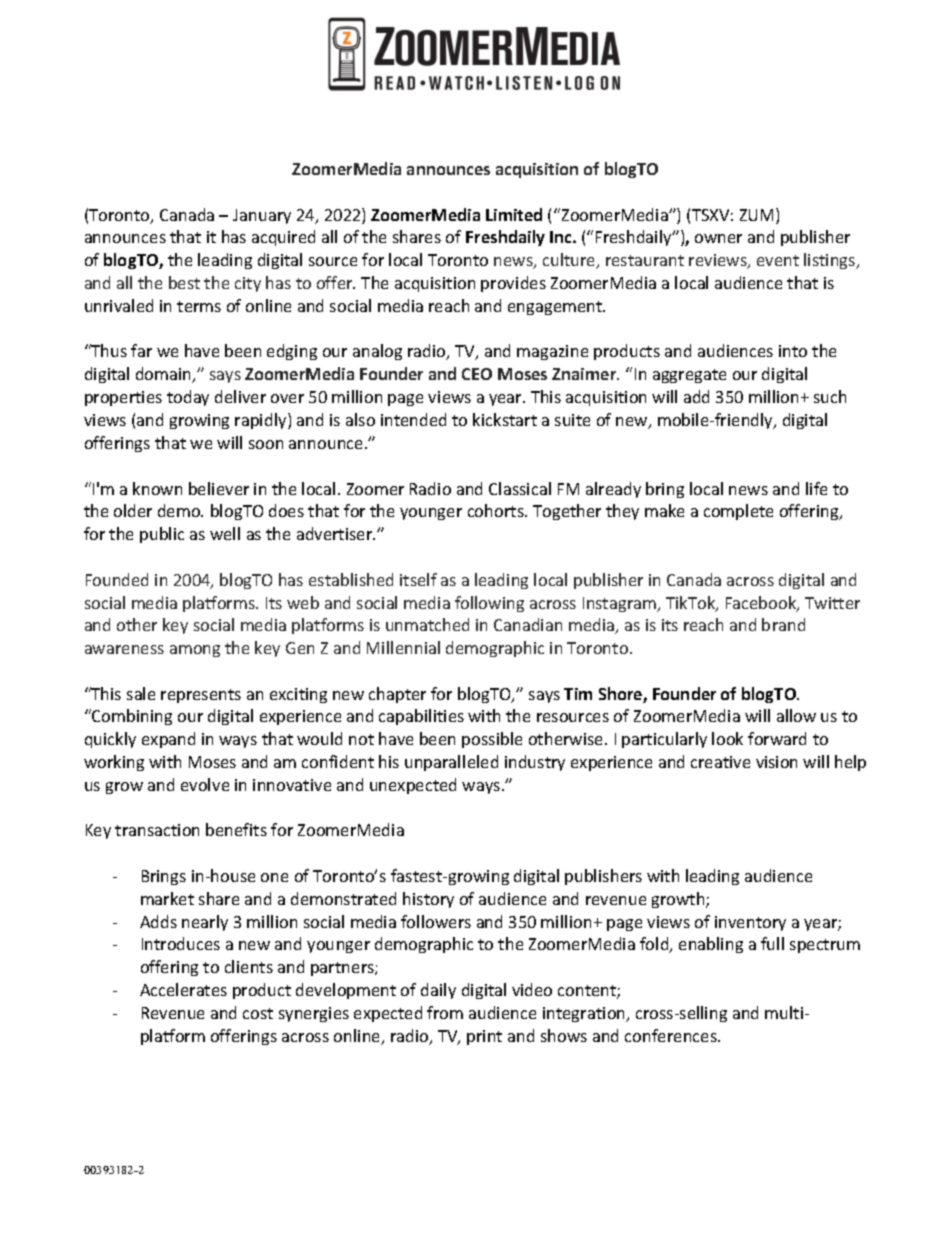 The height and width of the screenshot is (1233, 952). What do you see at coordinates (262, 216) in the screenshot?
I see `January` at bounding box center [262, 216].
